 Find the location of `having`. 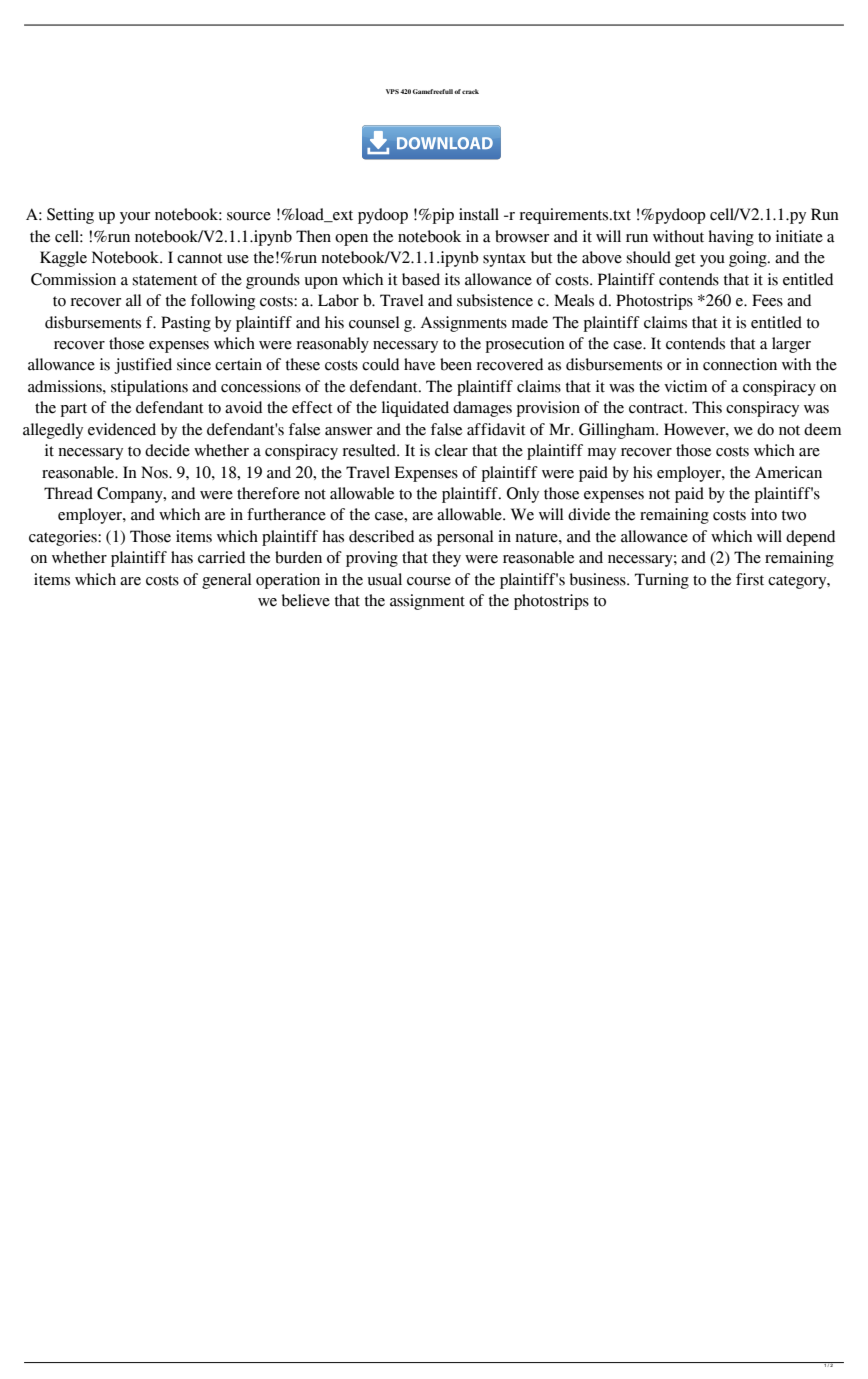

having is located at coordinates (731, 238).
